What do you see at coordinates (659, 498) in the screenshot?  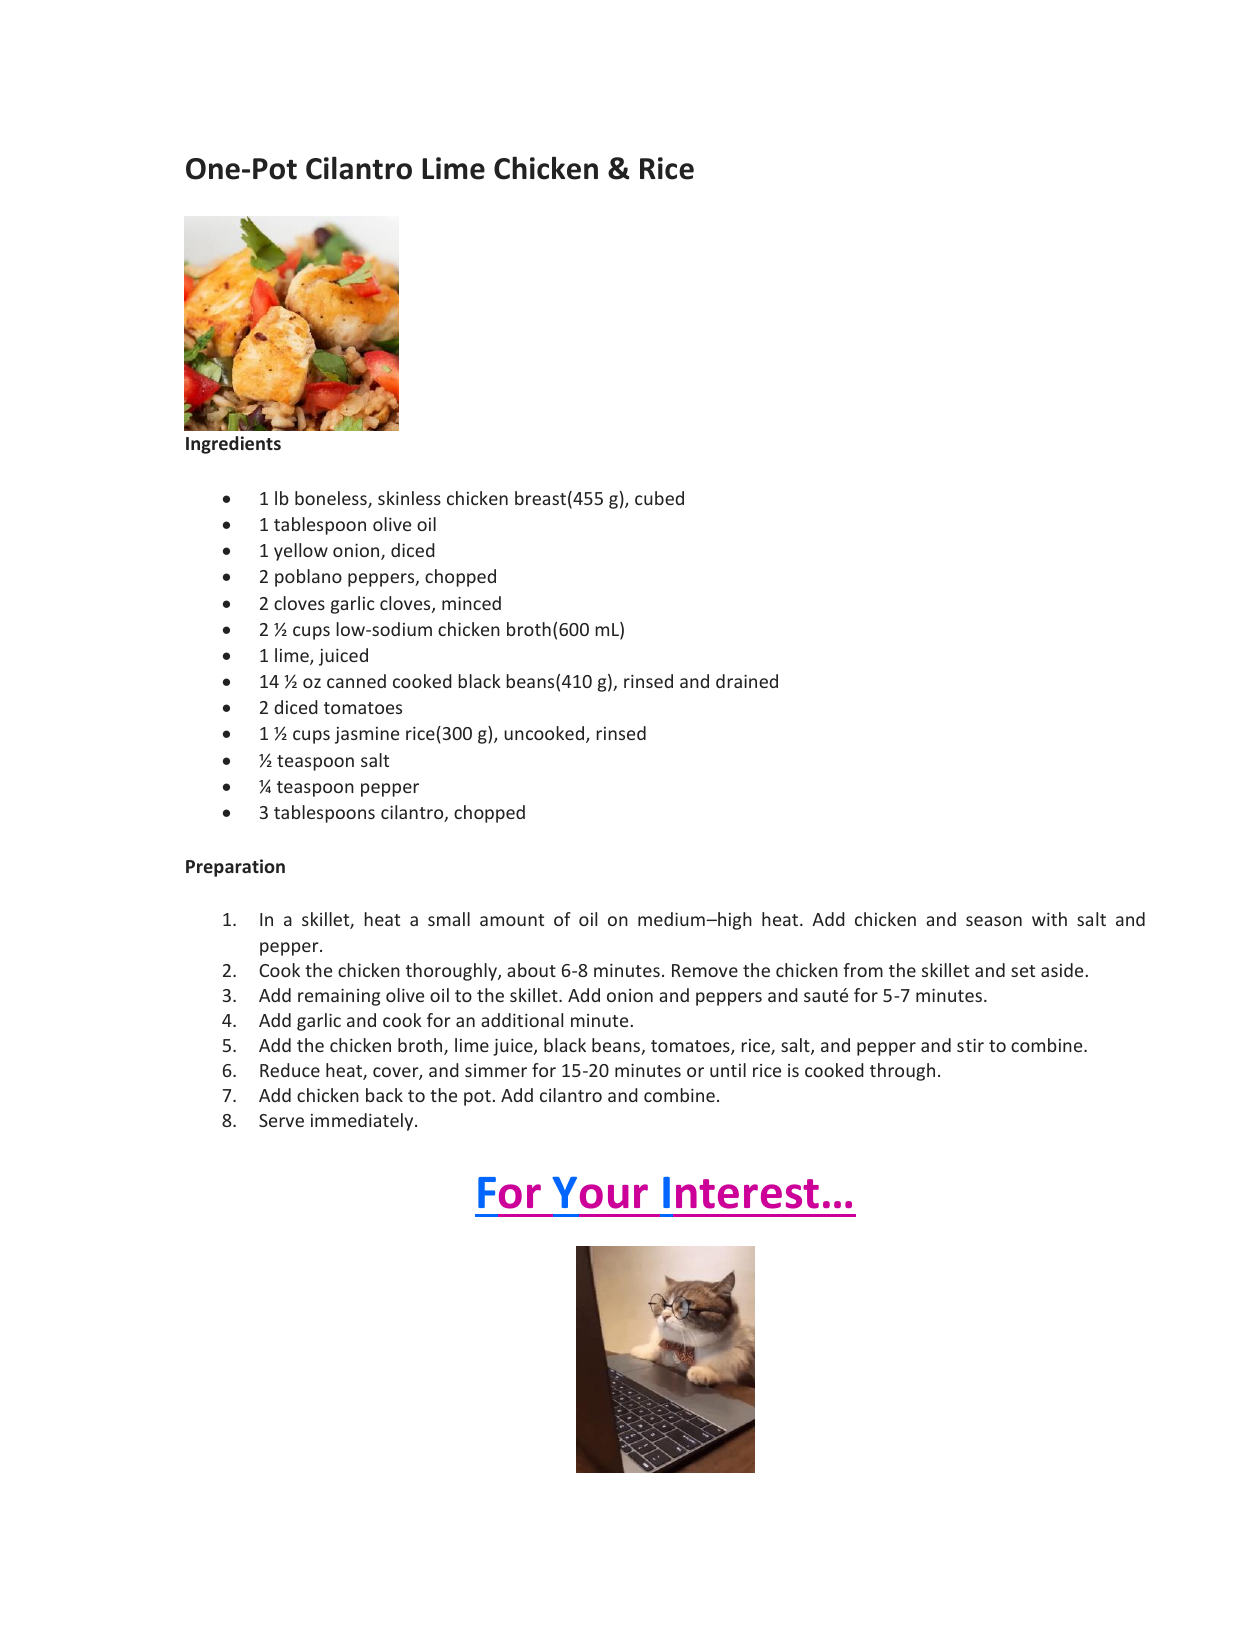 I see `cubed` at bounding box center [659, 498].
